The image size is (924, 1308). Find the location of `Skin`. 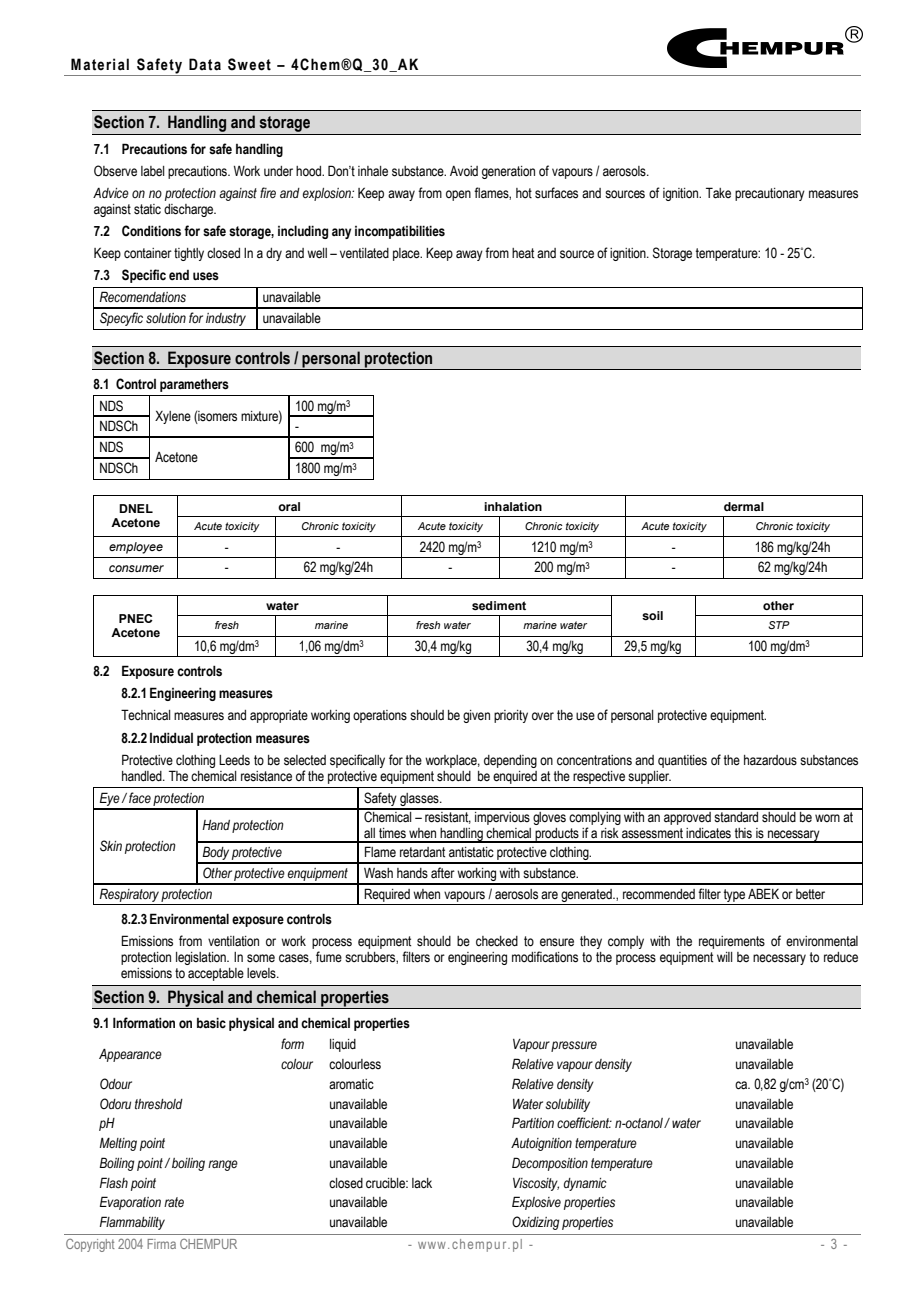

Skin is located at coordinates (111, 846).
